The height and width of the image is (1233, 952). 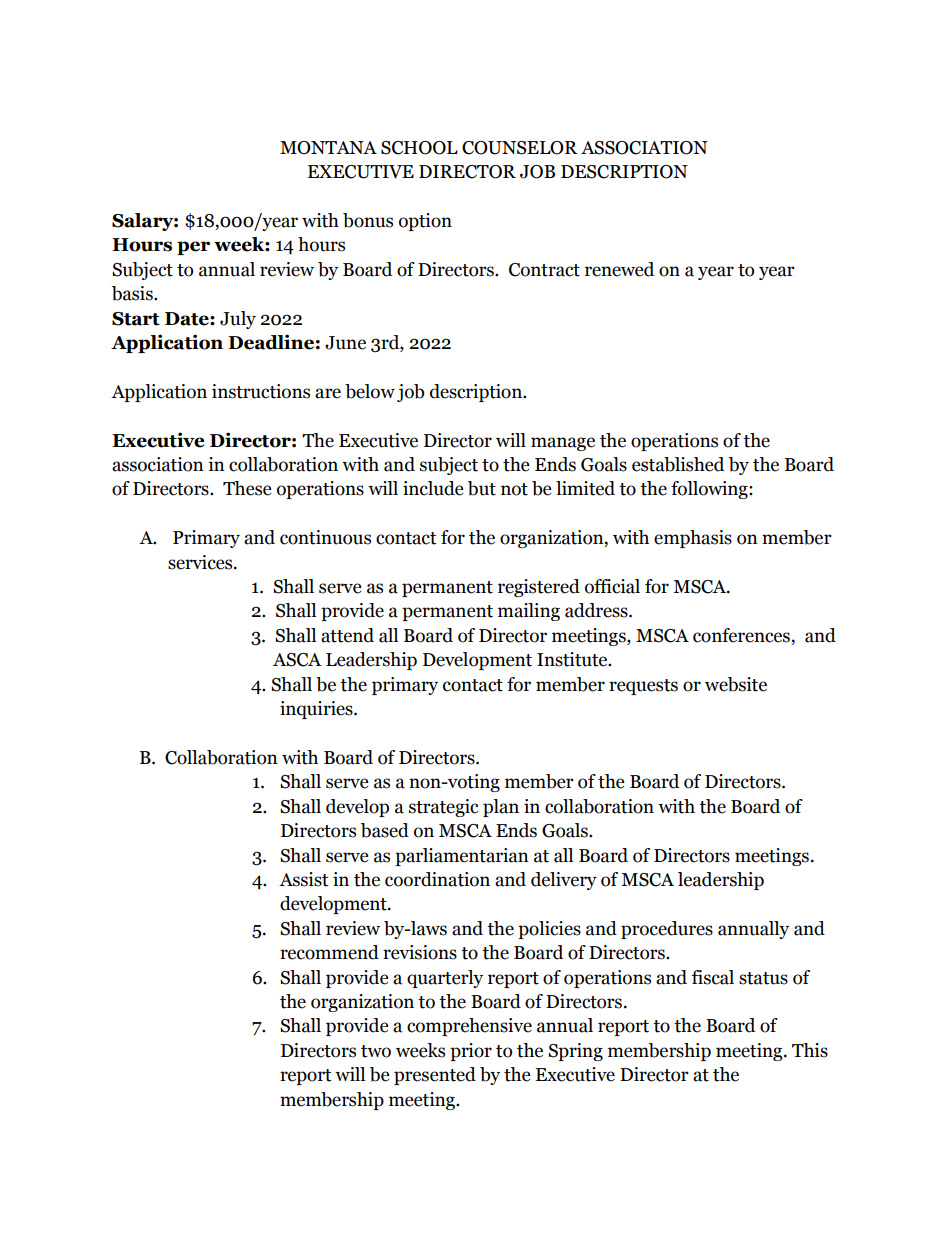 I want to click on renewed, so click(x=619, y=269).
